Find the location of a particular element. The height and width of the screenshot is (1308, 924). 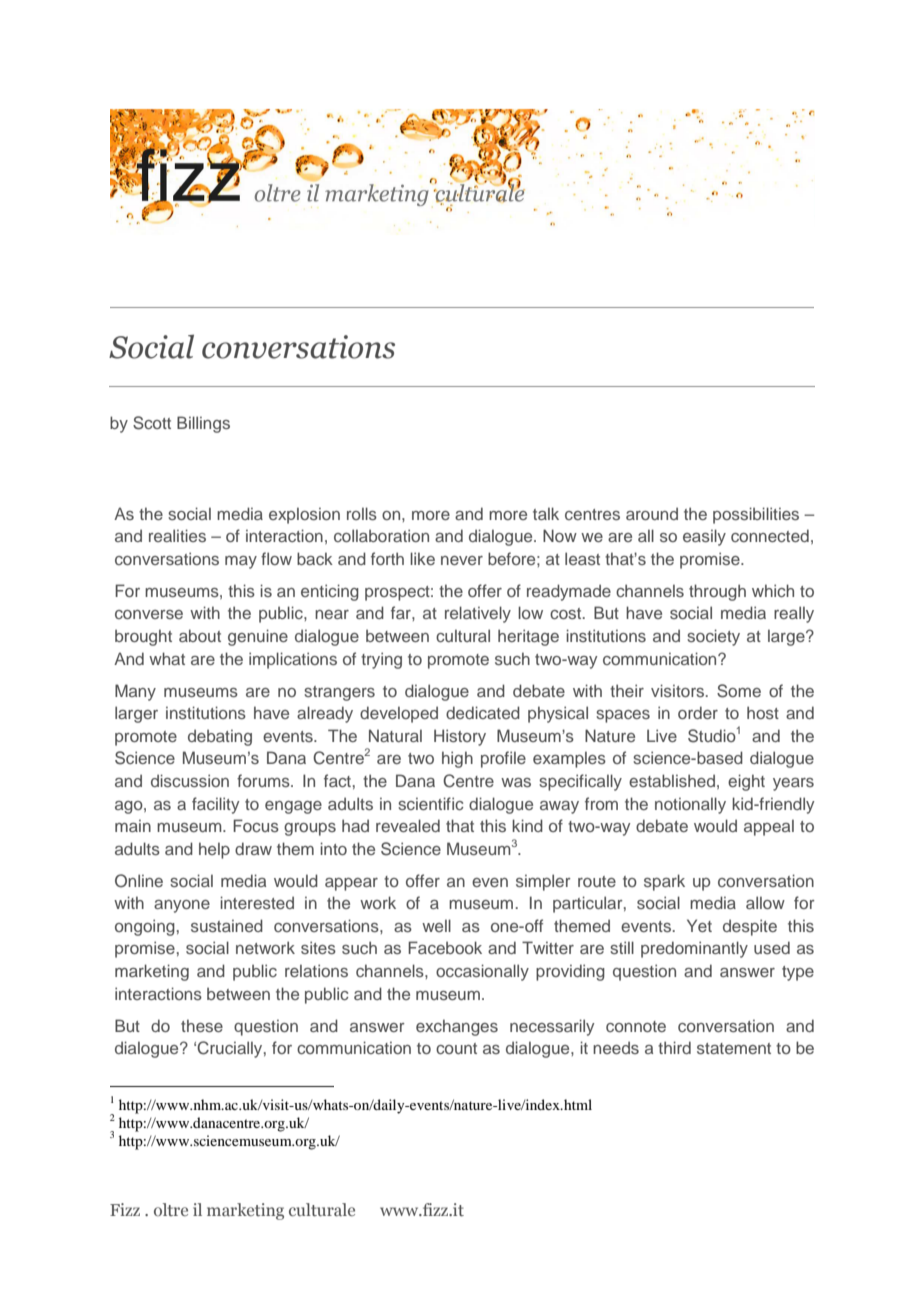

exchanges is located at coordinates (457, 1027).
